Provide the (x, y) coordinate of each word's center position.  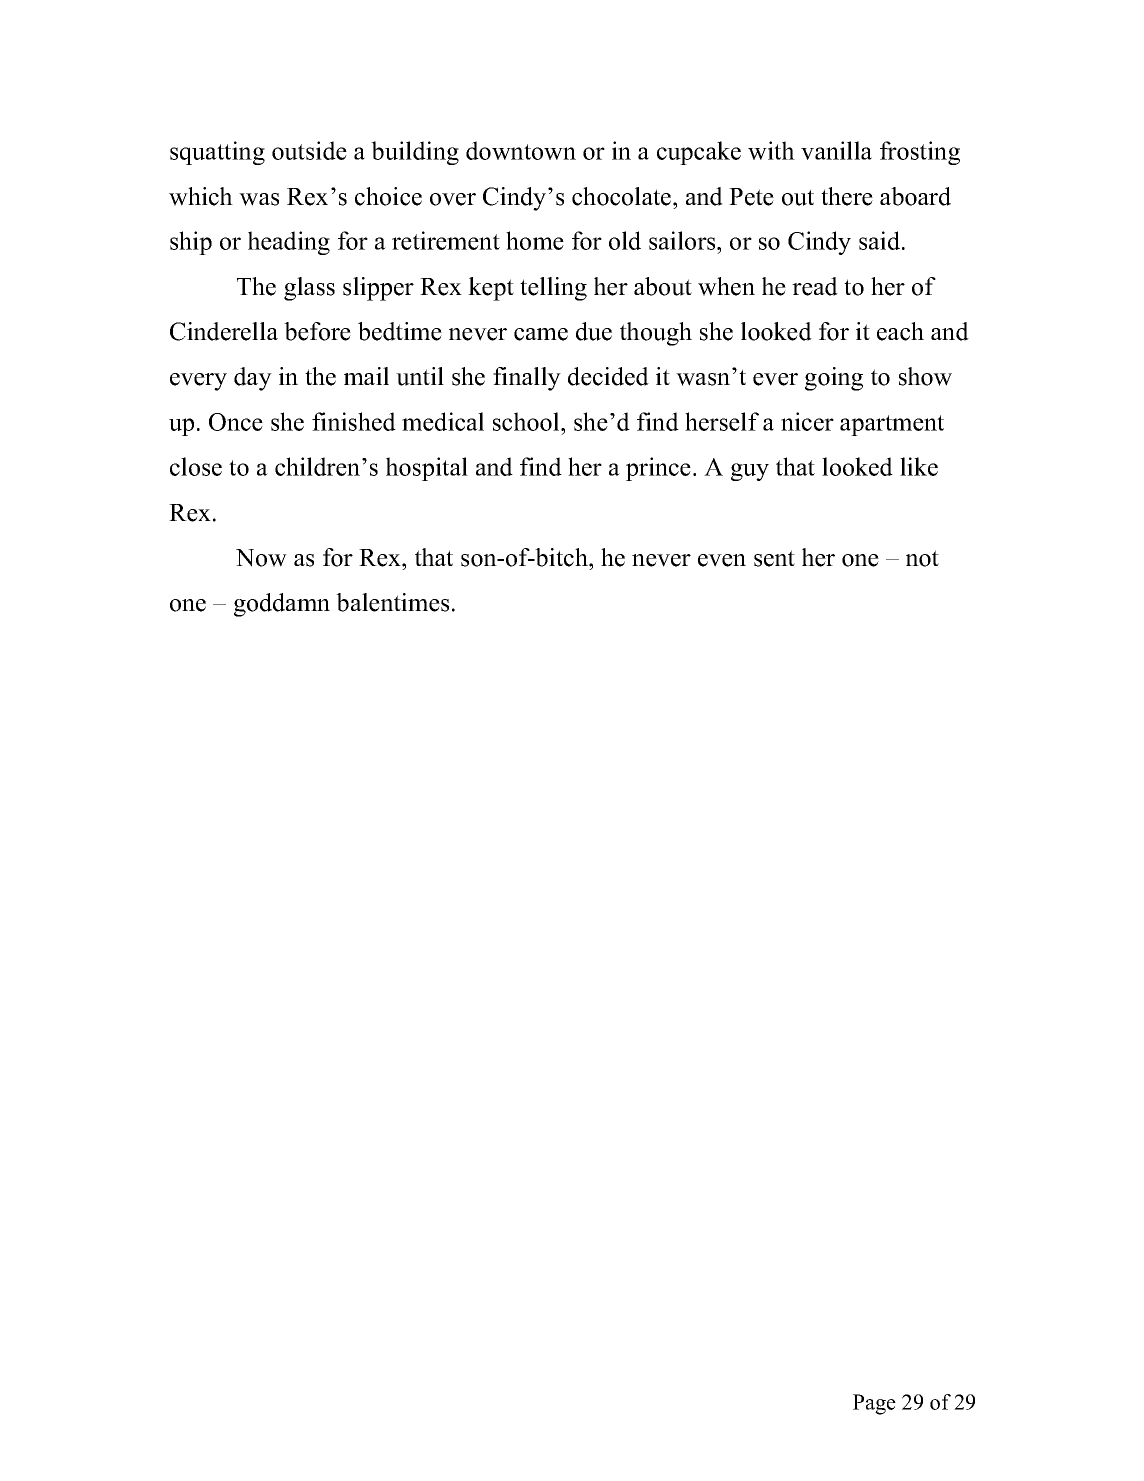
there (847, 196)
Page (874, 1404)
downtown (521, 150)
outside (309, 150)
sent (774, 558)
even (722, 560)
